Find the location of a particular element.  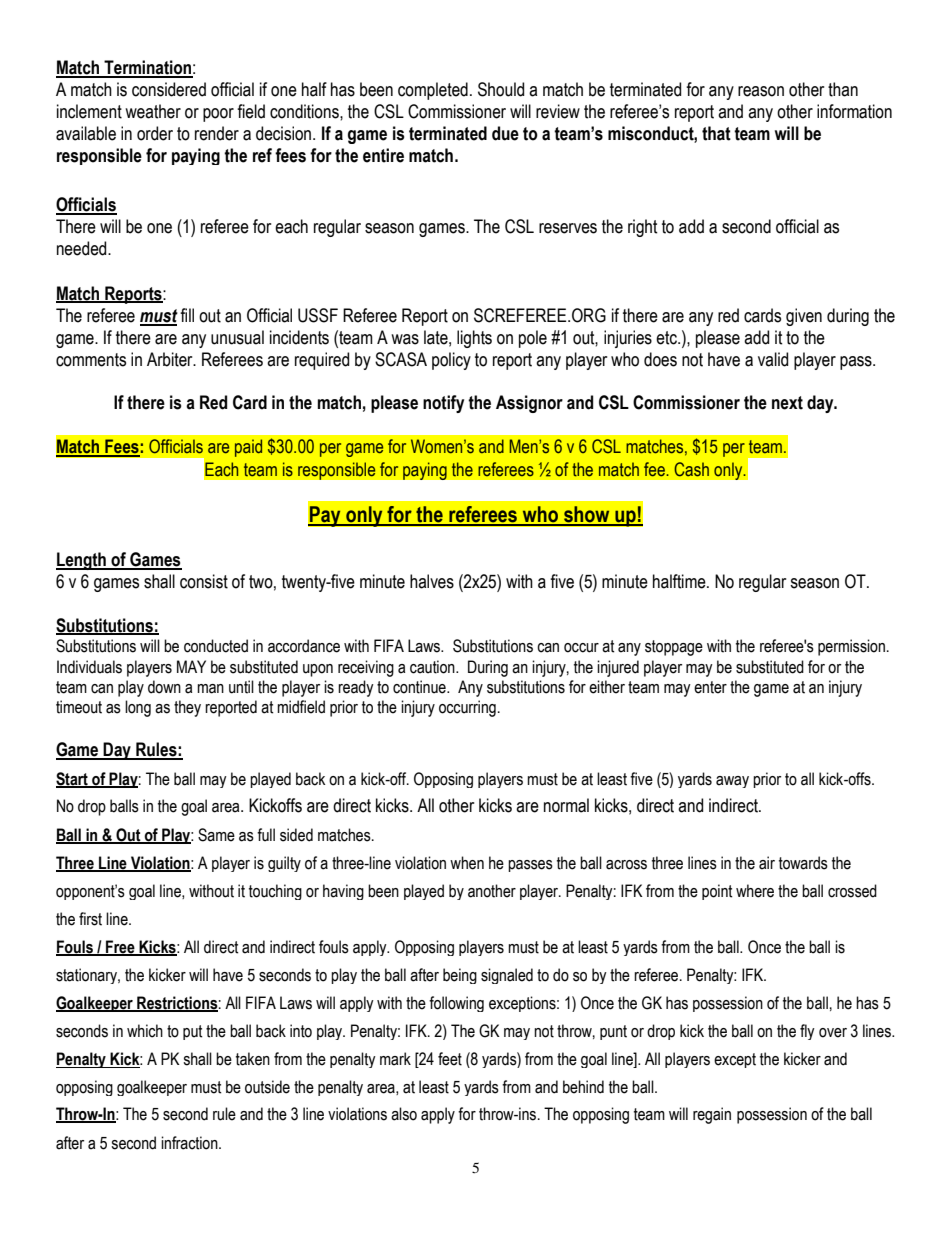

infraction is located at coordinates (190, 1143).
